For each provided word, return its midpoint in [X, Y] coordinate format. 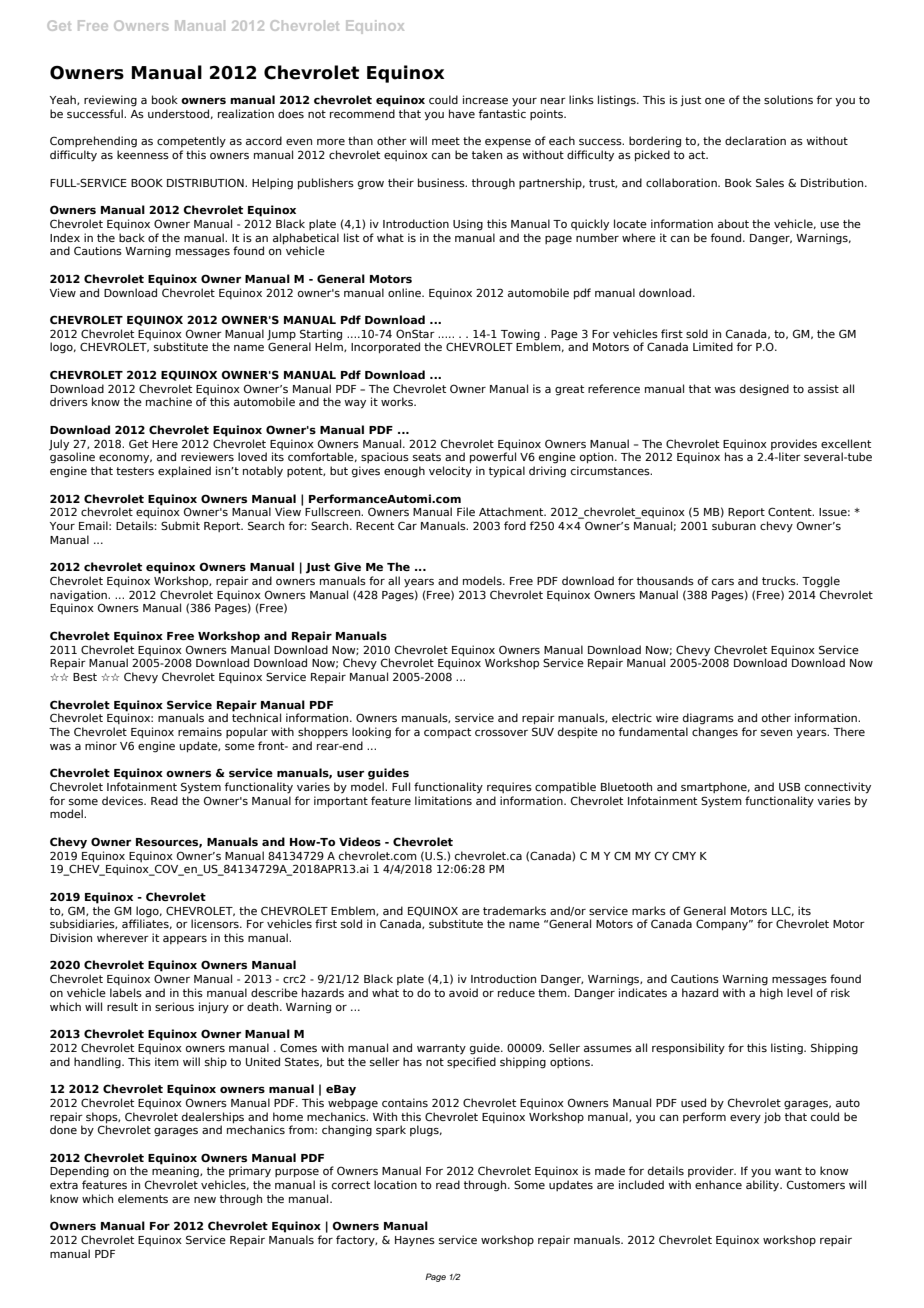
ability [764, 1186]
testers [135, 471]
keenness [143, 154]
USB [789, 786]
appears [185, 940]
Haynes [415, 1241]
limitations [443, 800]
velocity [450, 472]
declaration [755, 140]
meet [446, 141]
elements [143, 1198]
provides [794, 444]
